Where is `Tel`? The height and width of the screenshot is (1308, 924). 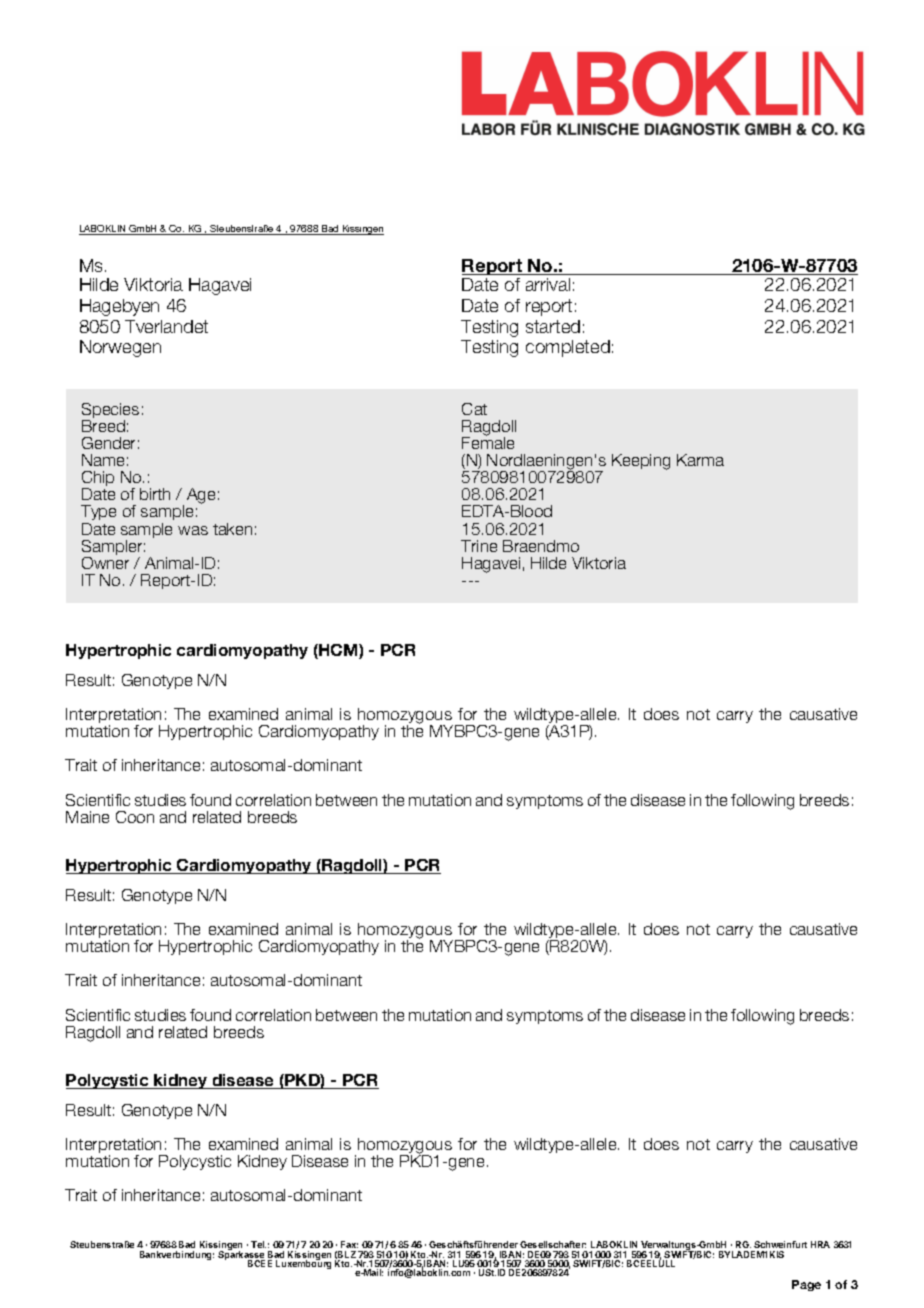 Tel is located at coordinates (258, 1244).
